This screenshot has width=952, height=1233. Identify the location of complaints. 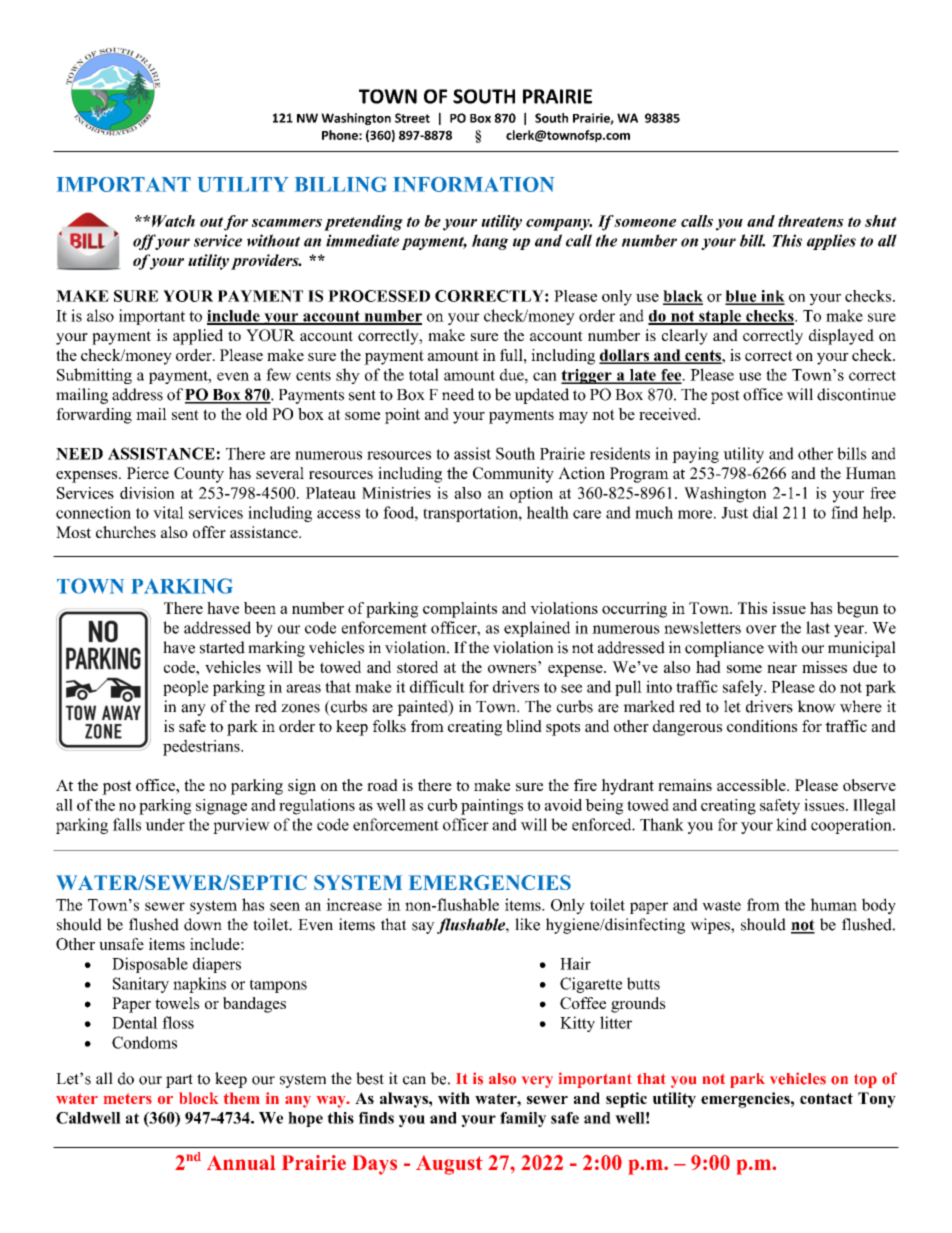
(460, 610).
